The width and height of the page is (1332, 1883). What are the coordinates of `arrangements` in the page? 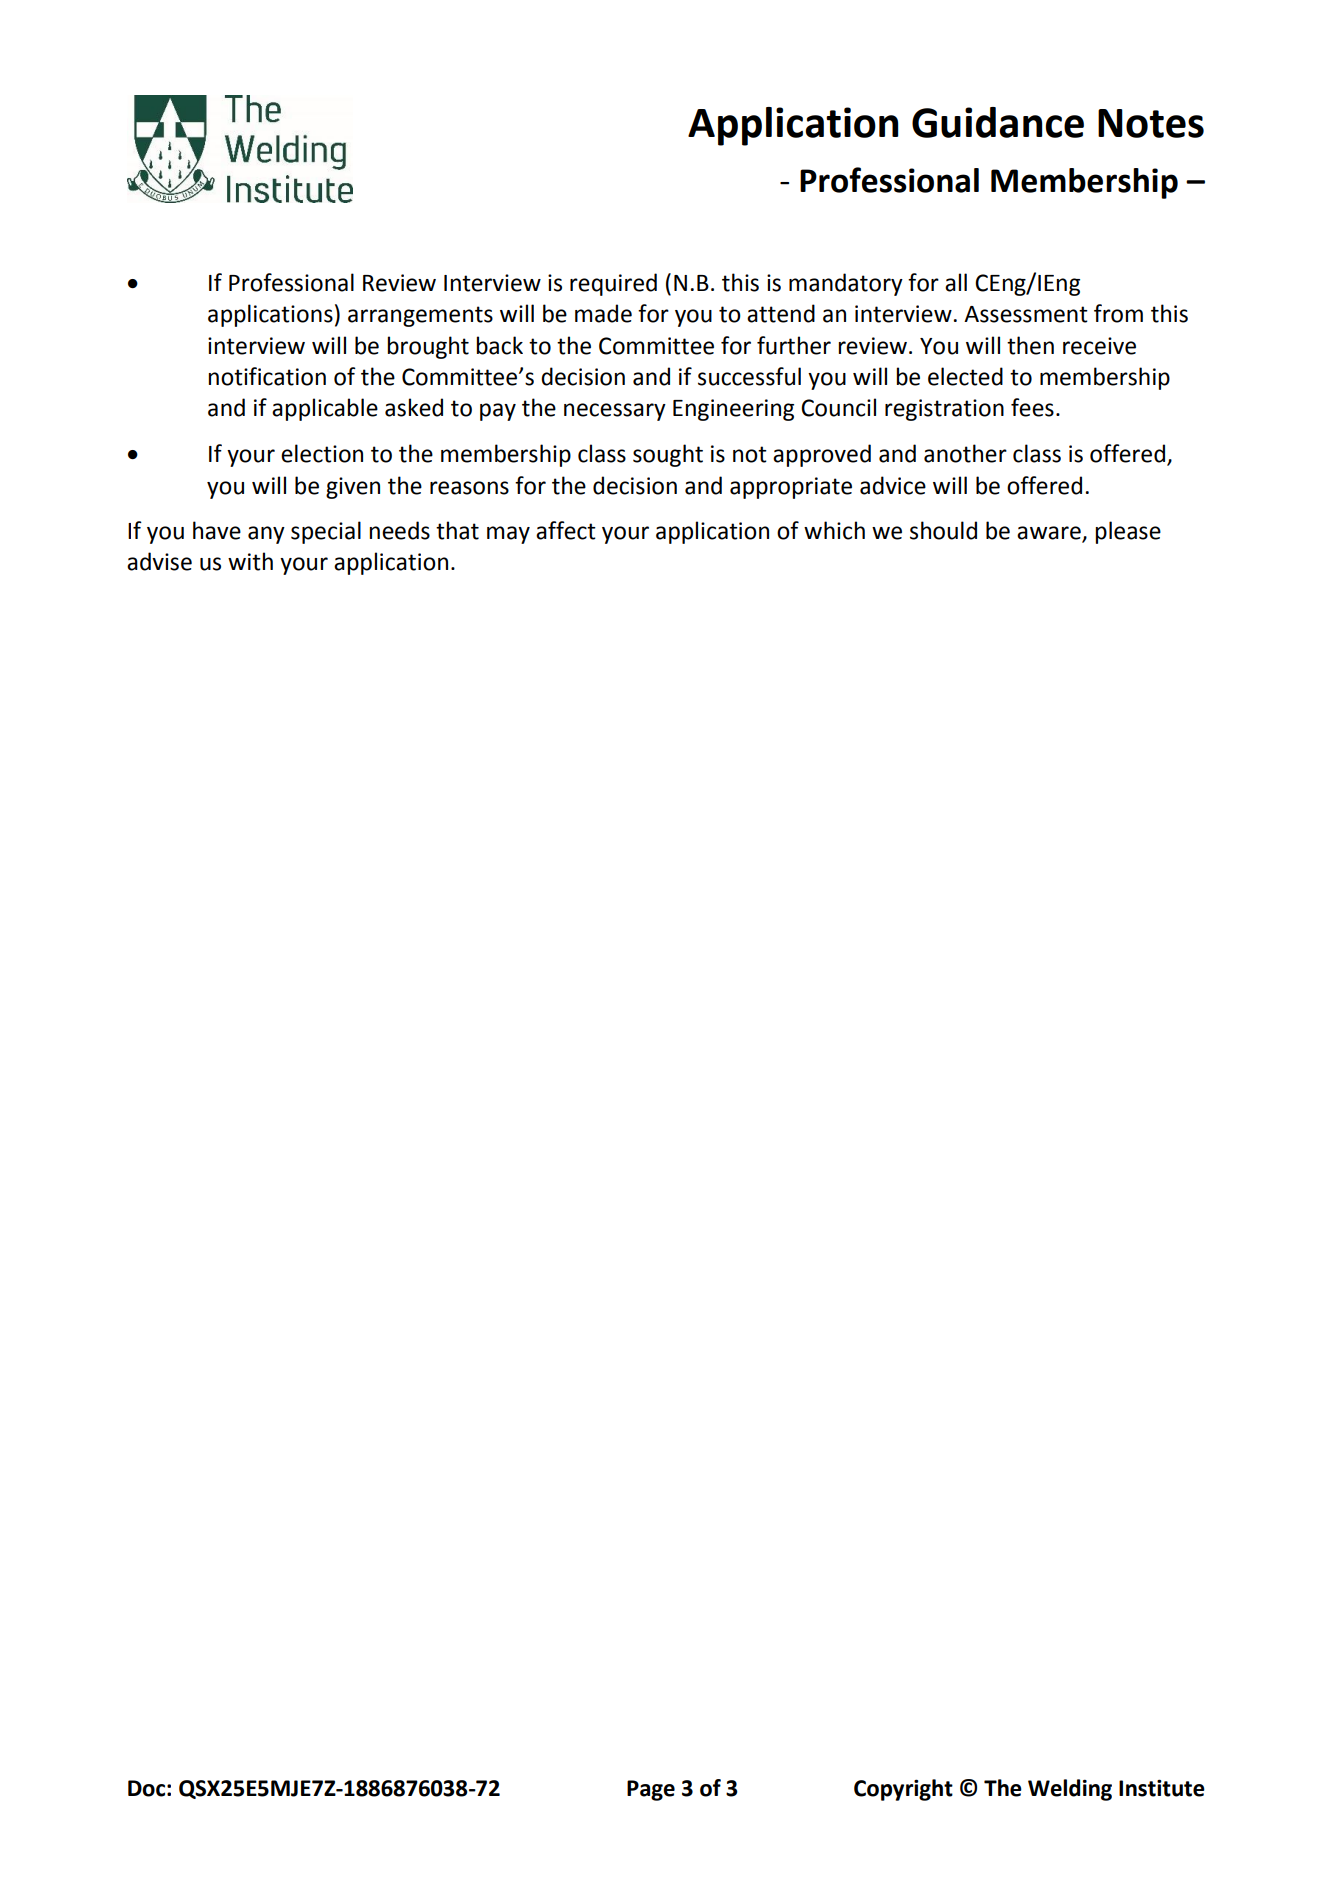 It's located at (420, 316).
